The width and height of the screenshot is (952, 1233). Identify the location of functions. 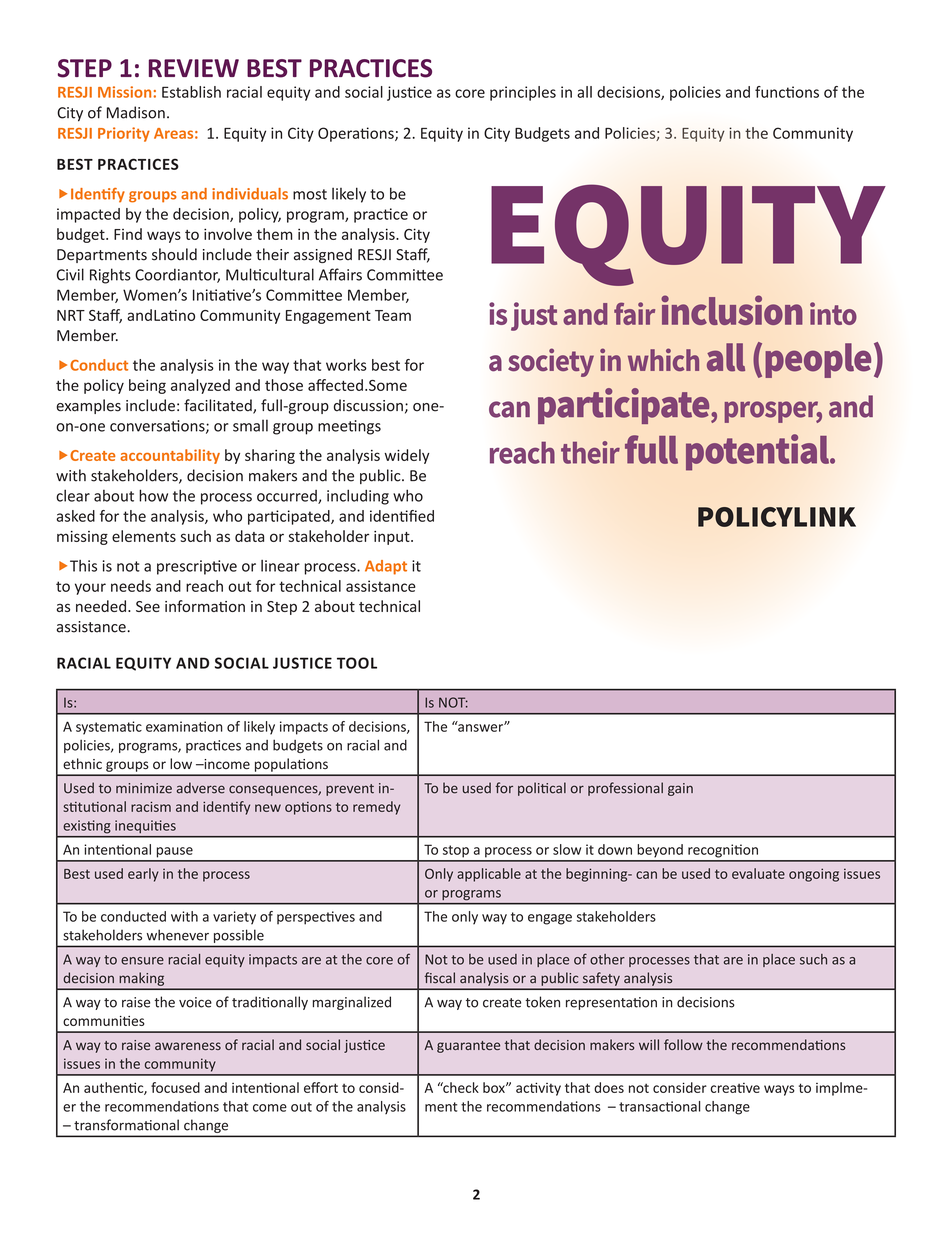
(787, 92).
